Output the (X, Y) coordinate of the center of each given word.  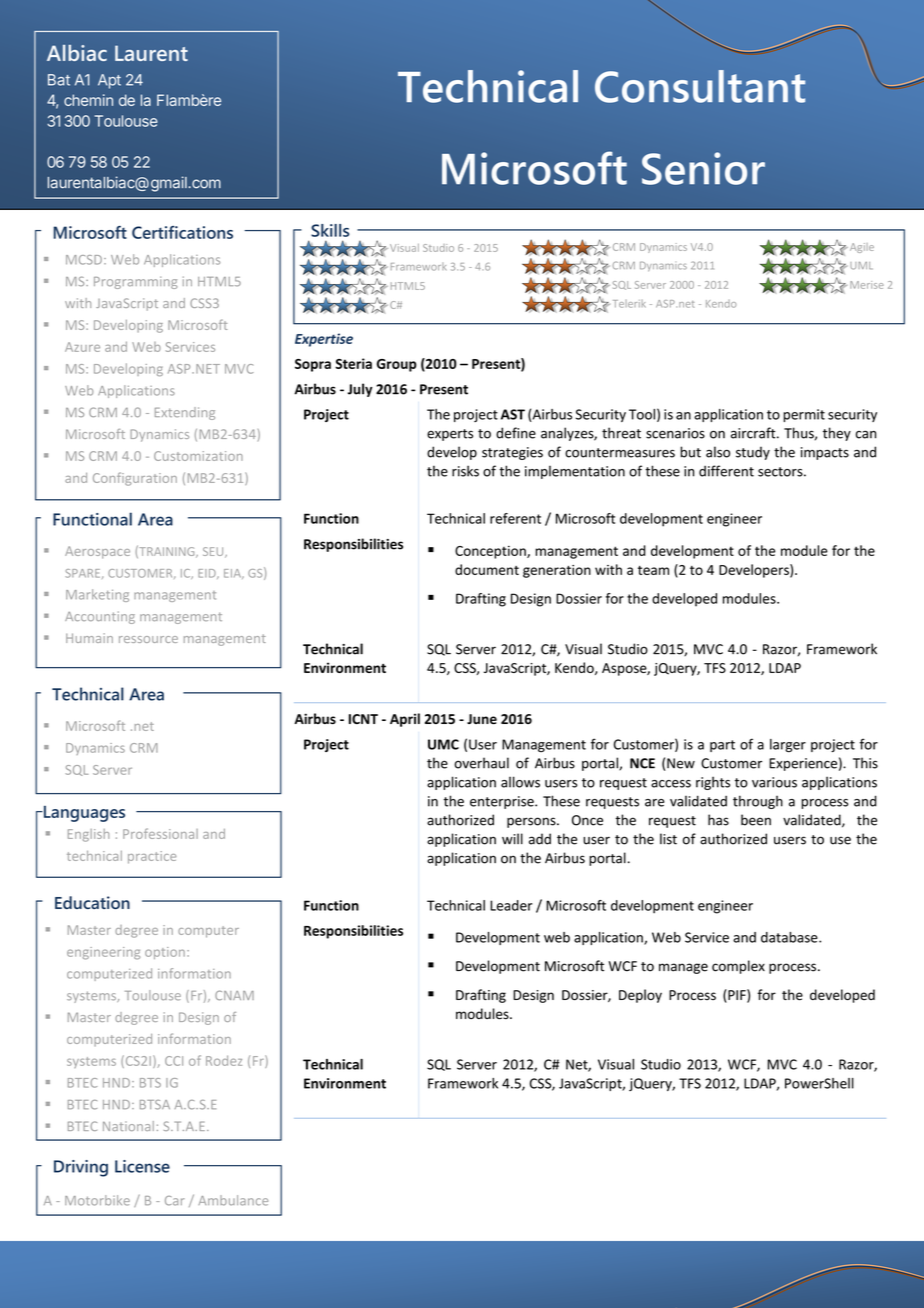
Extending (185, 413)
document (487, 569)
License (142, 1166)
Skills (330, 230)
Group (397, 365)
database (790, 937)
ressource (148, 639)
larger (788, 746)
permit (804, 415)
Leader (511, 905)
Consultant (700, 86)
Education (92, 902)
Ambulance (233, 1200)
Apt (109, 81)
